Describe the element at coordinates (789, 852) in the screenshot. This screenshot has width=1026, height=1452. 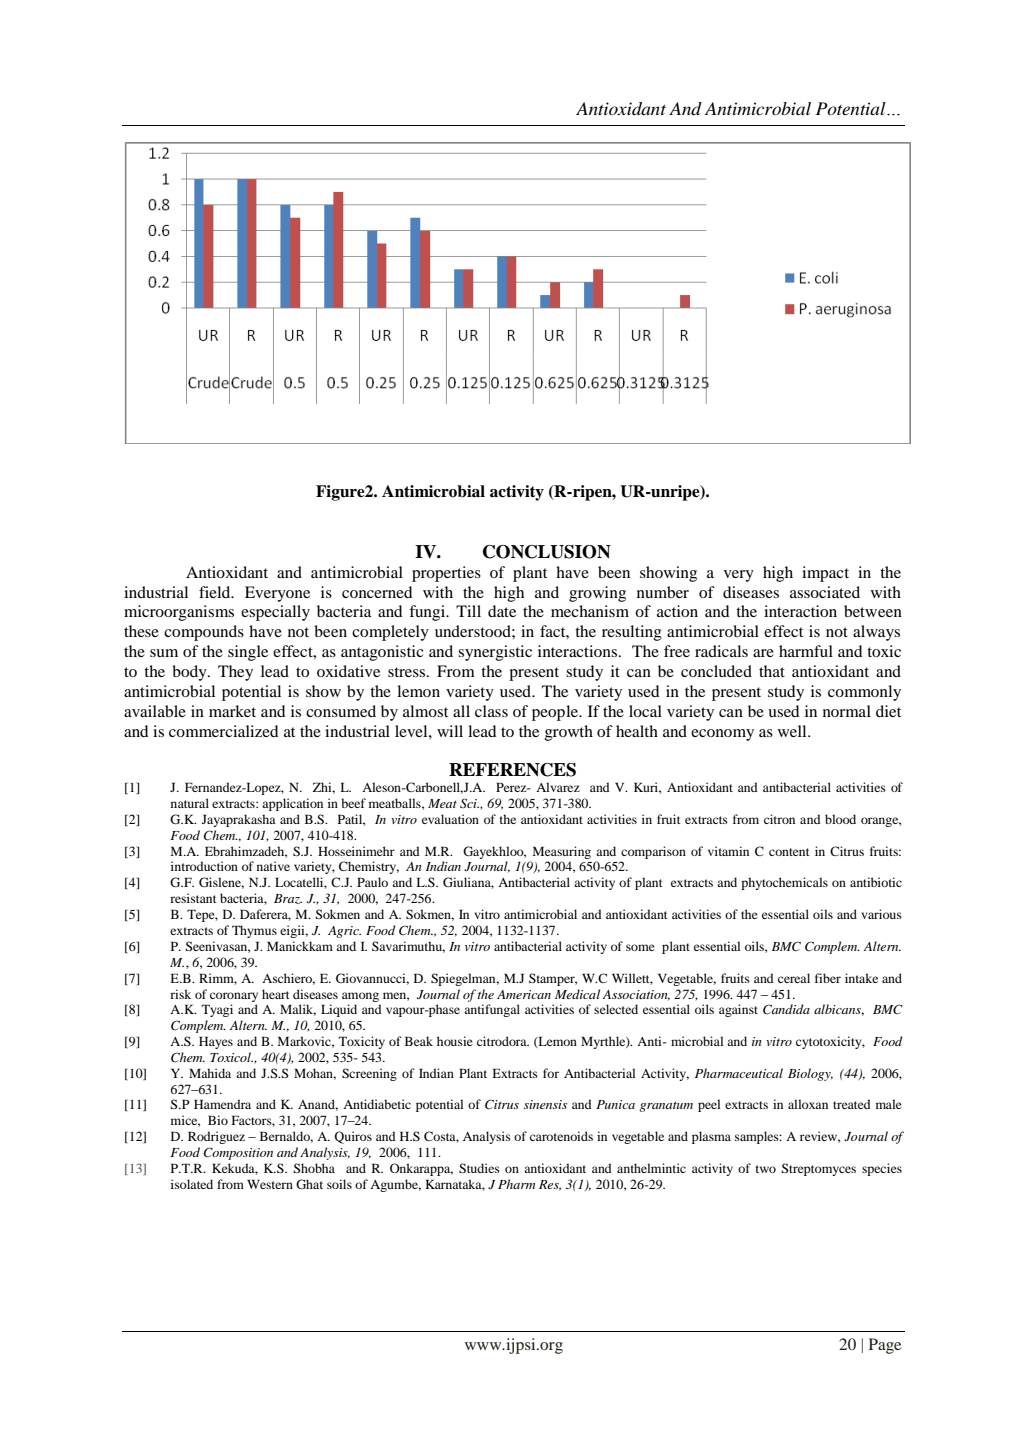
I see `content` at that location.
